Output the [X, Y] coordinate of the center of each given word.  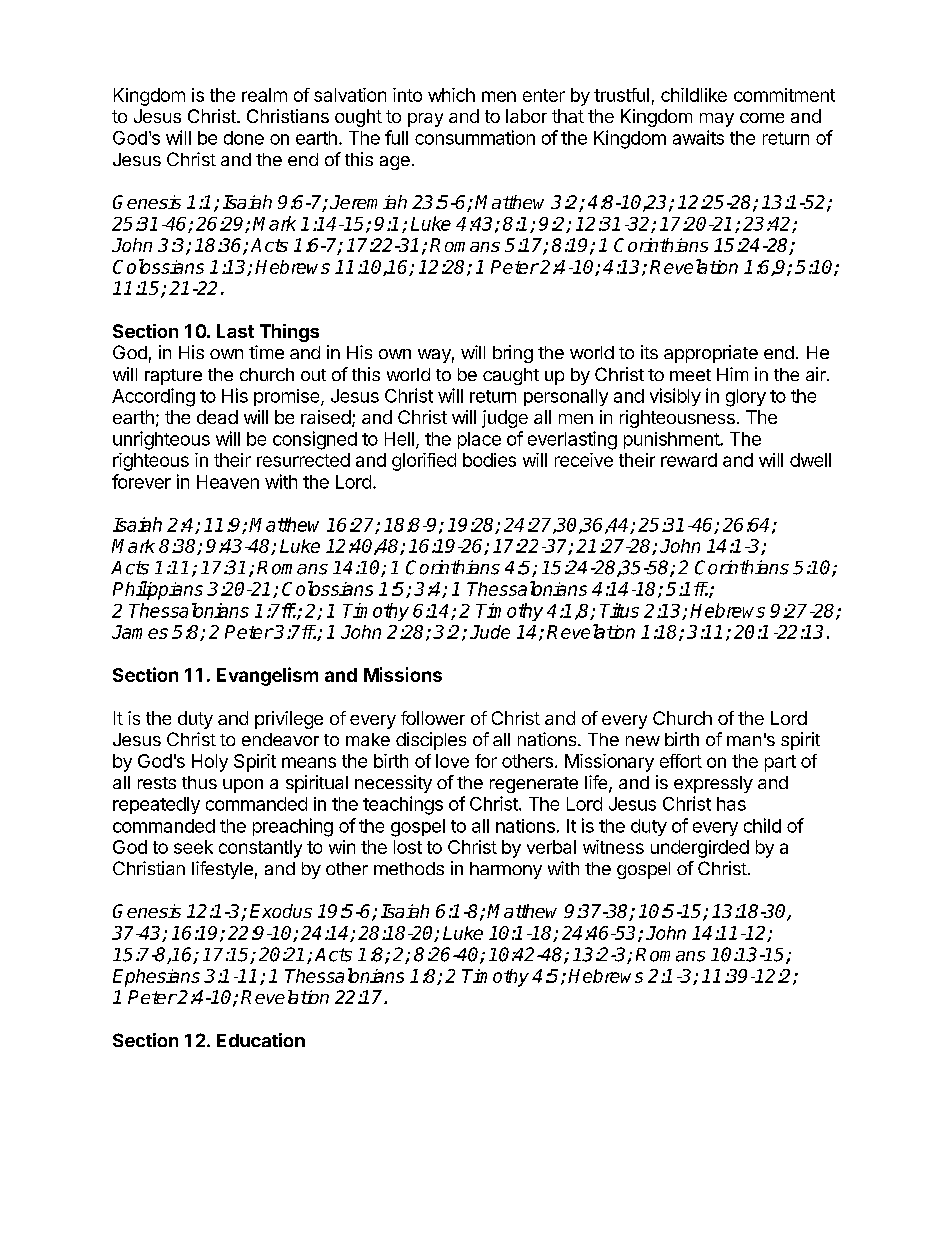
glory [746, 398]
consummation [475, 137]
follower [433, 718]
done [244, 138]
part [780, 763]
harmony [506, 870]
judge [505, 419]
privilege [289, 720]
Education [261, 1040]
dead [217, 417]
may [717, 120]
